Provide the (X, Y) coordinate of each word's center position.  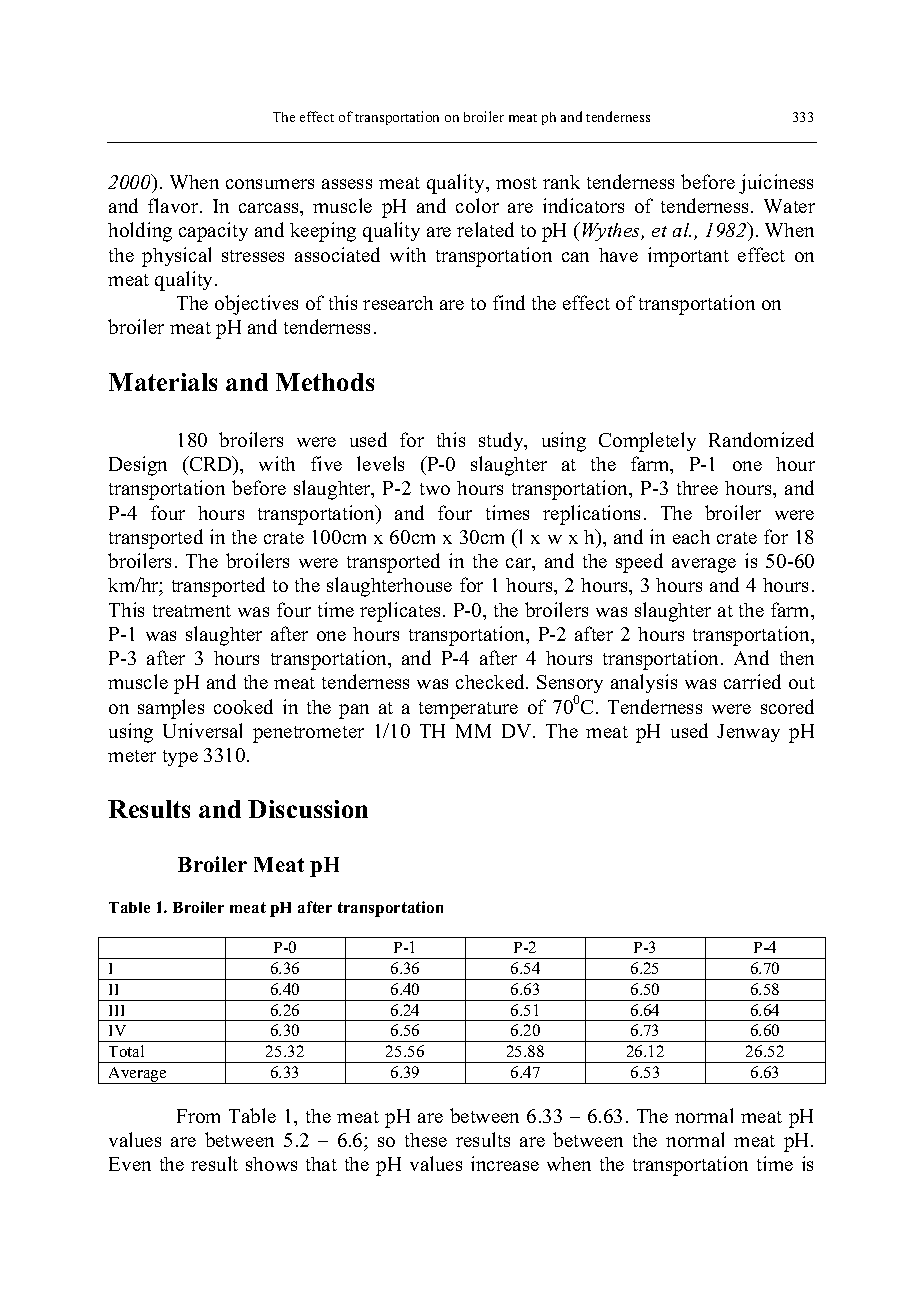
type (180, 758)
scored (787, 706)
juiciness (776, 184)
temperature (468, 710)
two (435, 489)
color (477, 205)
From (198, 1116)
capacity (213, 232)
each (691, 537)
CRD (211, 463)
